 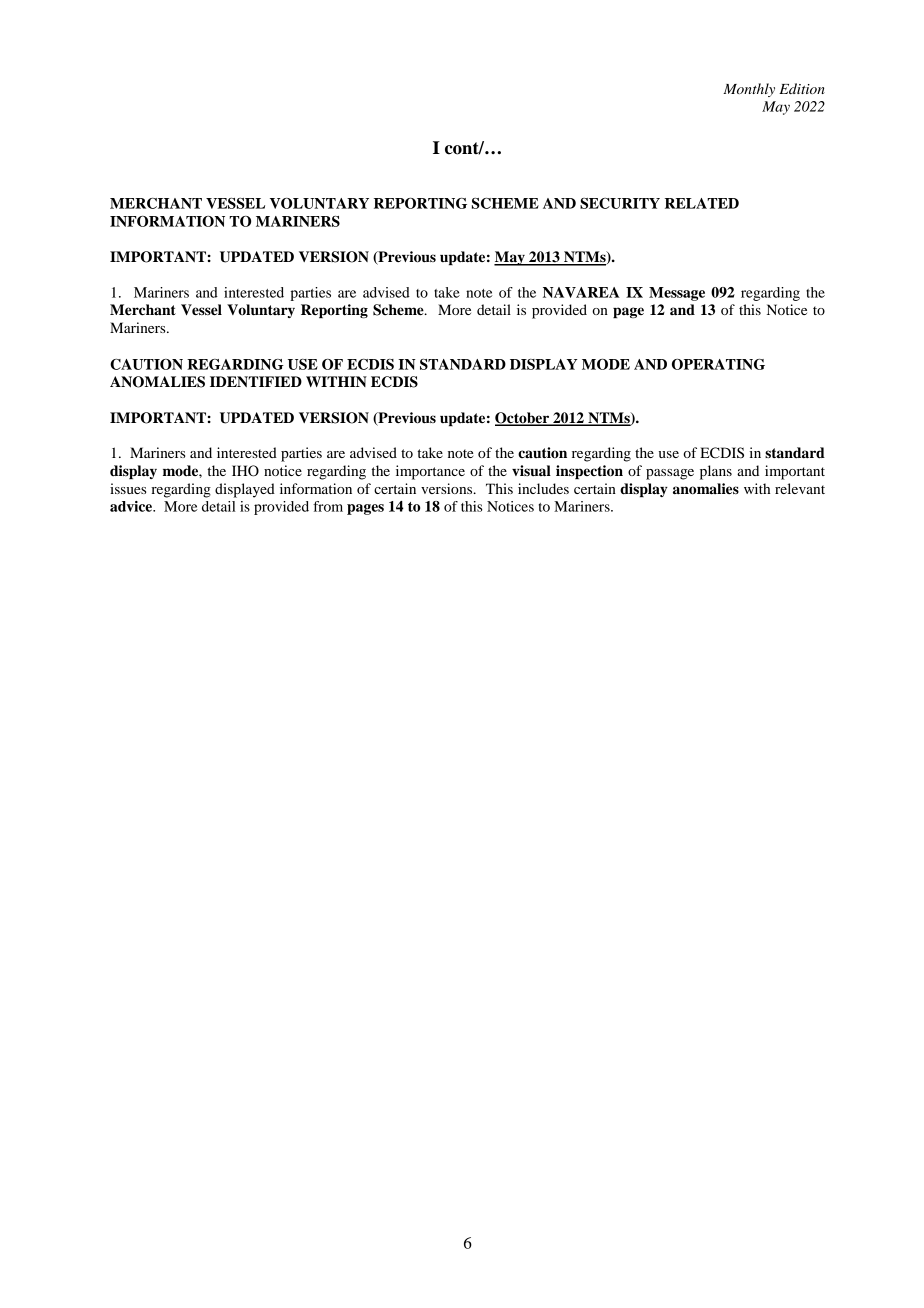 I want to click on Monthly, so click(x=749, y=90).
